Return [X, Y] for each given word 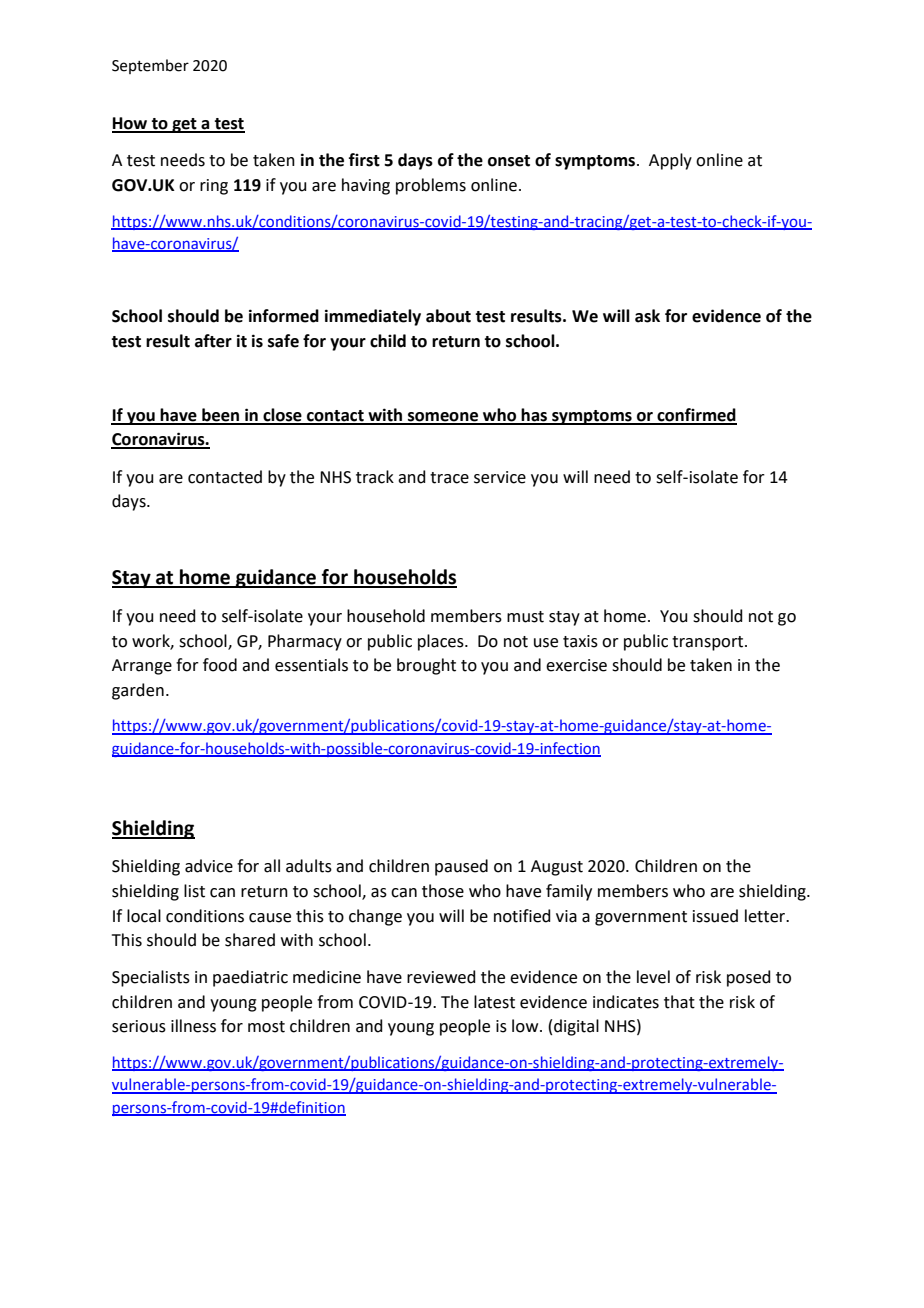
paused [461, 867]
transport [709, 643]
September [150, 66]
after [213, 341]
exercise [576, 665]
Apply [670, 161]
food [220, 665]
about [448, 316]
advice [209, 866]
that [679, 1002]
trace [449, 478]
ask [647, 316]
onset [509, 161]
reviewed [441, 977]
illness [193, 1026]
